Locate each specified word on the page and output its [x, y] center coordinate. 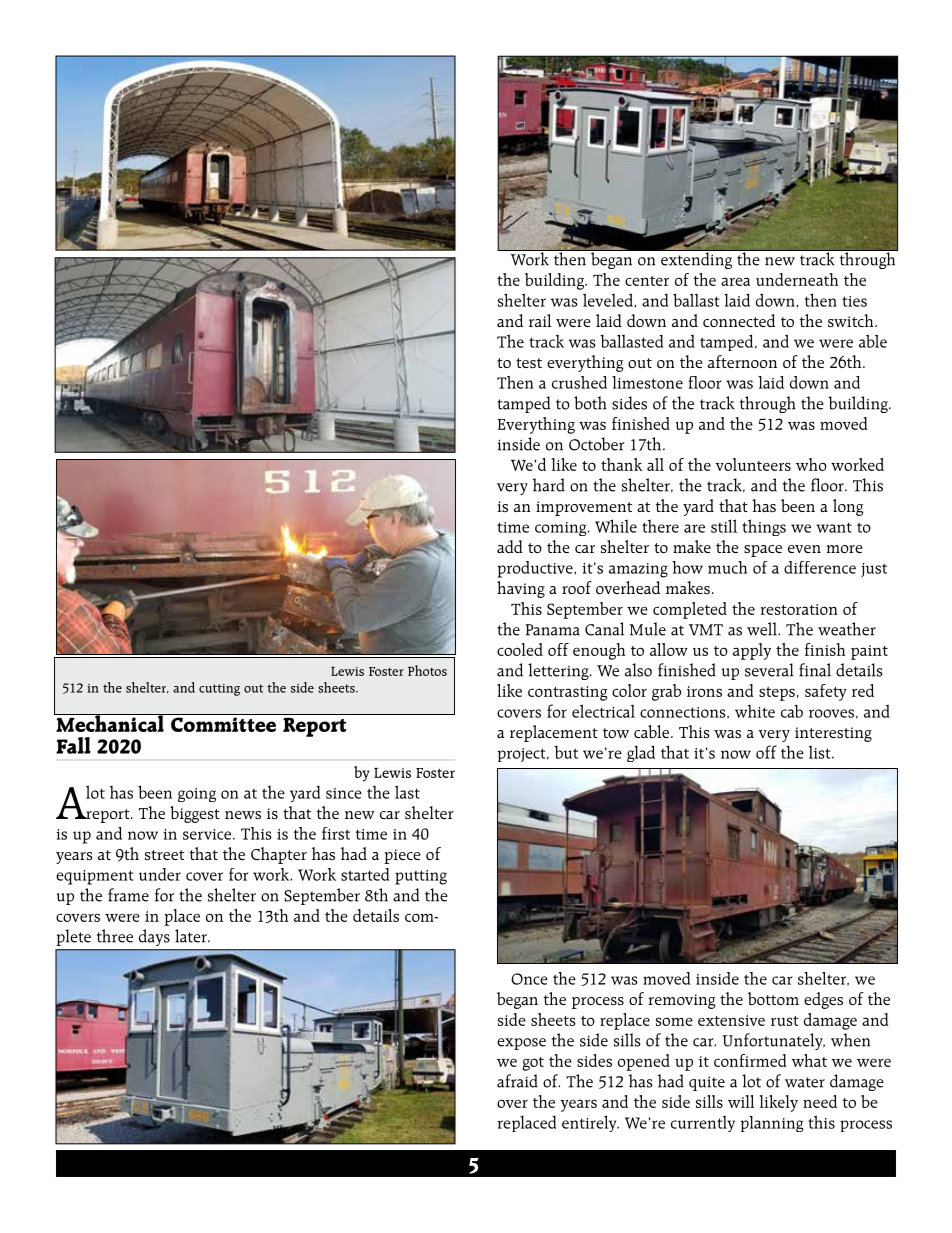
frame [128, 895]
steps [777, 694]
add [510, 546]
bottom [773, 998]
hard [549, 485]
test [529, 363]
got [533, 1064]
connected [739, 320]
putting [421, 877]
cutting [219, 690]
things [764, 527]
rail [540, 320]
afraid [517, 1081]
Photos [427, 670]
